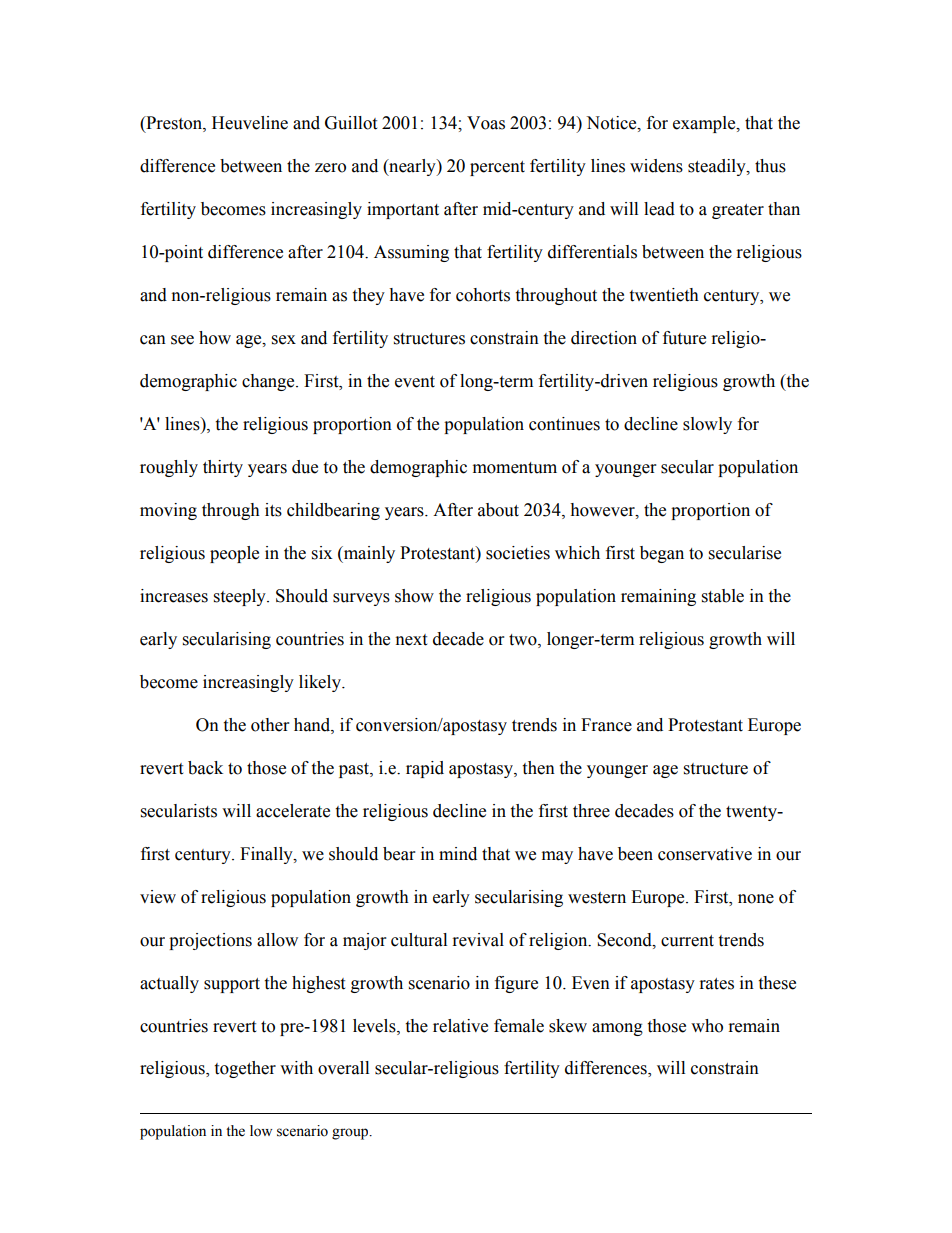 Image resolution: width=952 pixels, height=1233 pixels. I want to click on steeply, so click(241, 597).
